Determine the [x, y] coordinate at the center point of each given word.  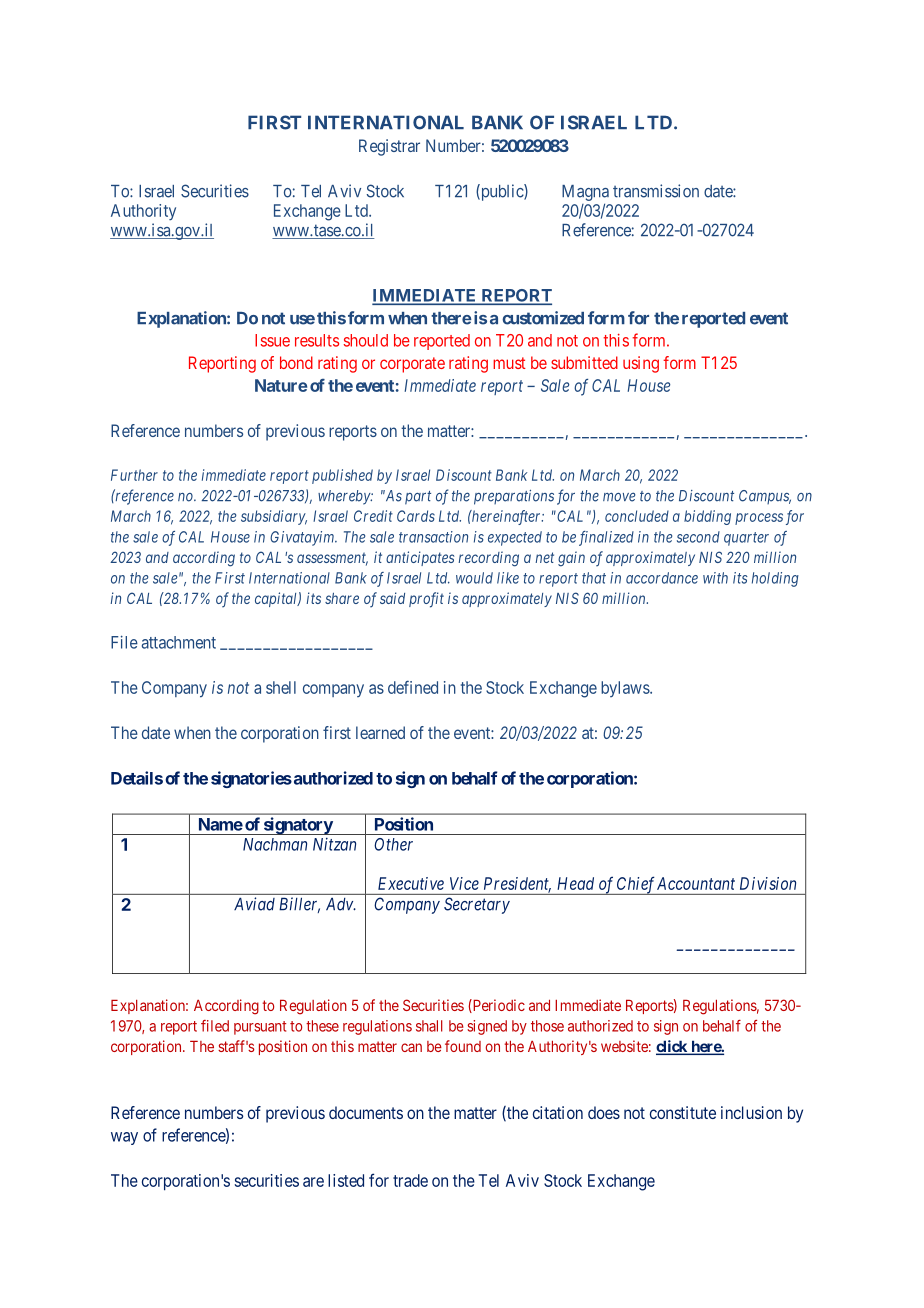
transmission [656, 191]
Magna [585, 193]
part [418, 498]
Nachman [275, 844]
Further [134, 475]
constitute [683, 1112]
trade [410, 1180]
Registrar [389, 147]
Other [393, 844]
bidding [707, 517]
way [124, 1138]
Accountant [696, 883]
